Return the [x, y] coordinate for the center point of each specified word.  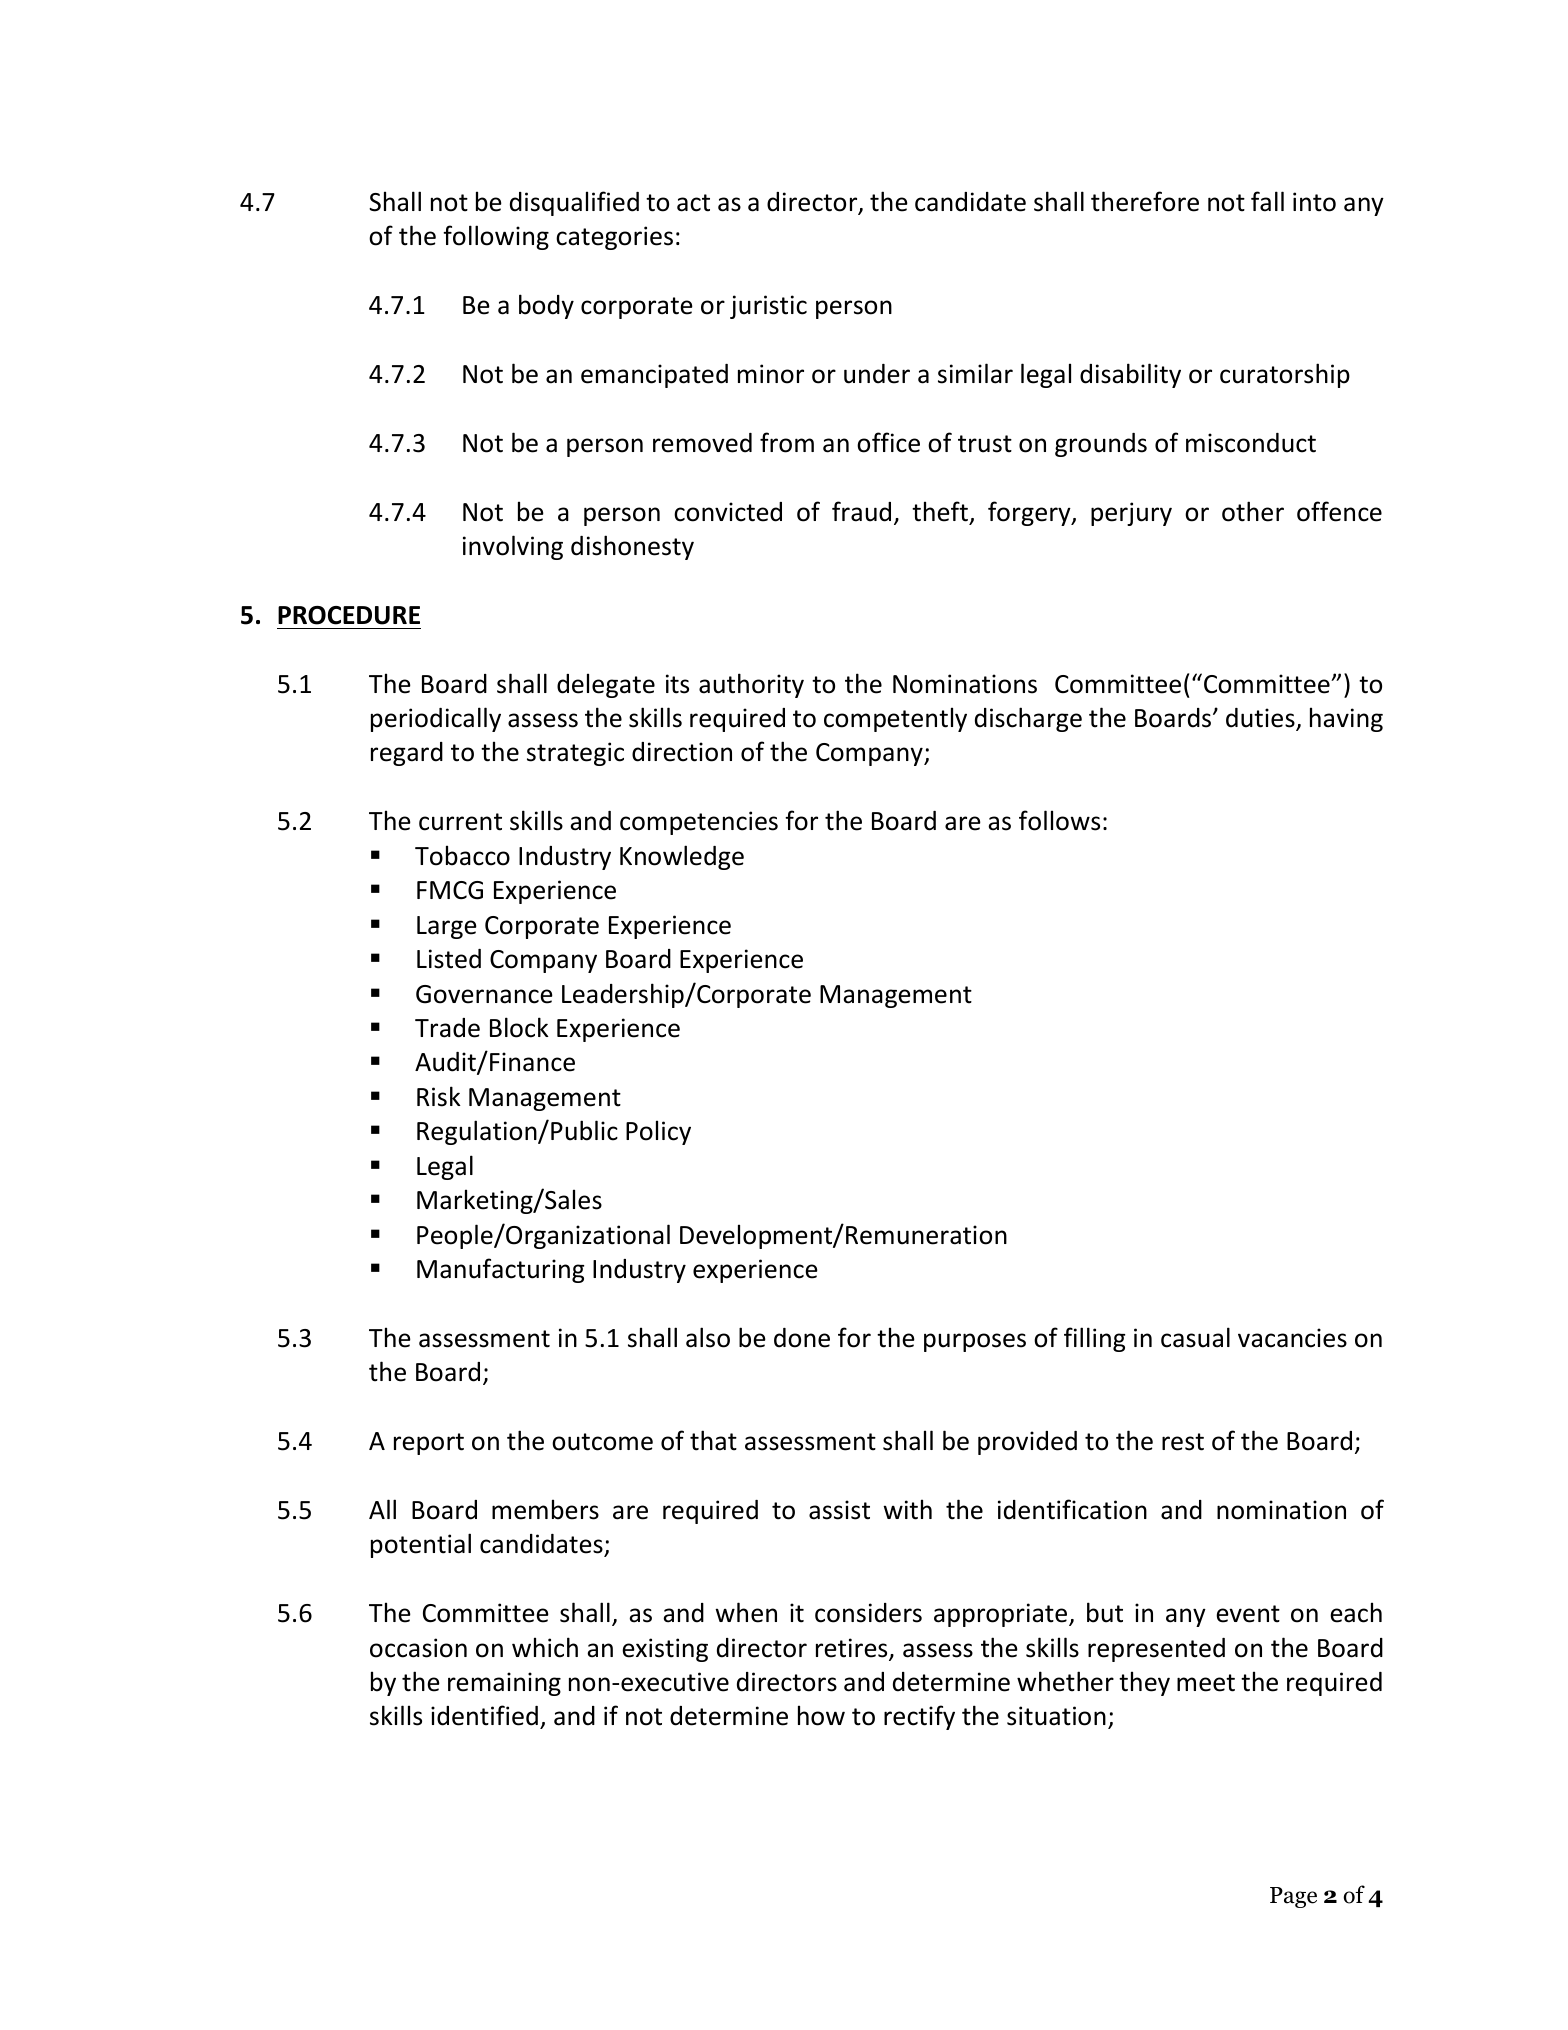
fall [1267, 201]
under [877, 374]
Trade [447, 1028]
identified [484, 1715]
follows [1059, 820]
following [496, 237]
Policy [658, 1132]
